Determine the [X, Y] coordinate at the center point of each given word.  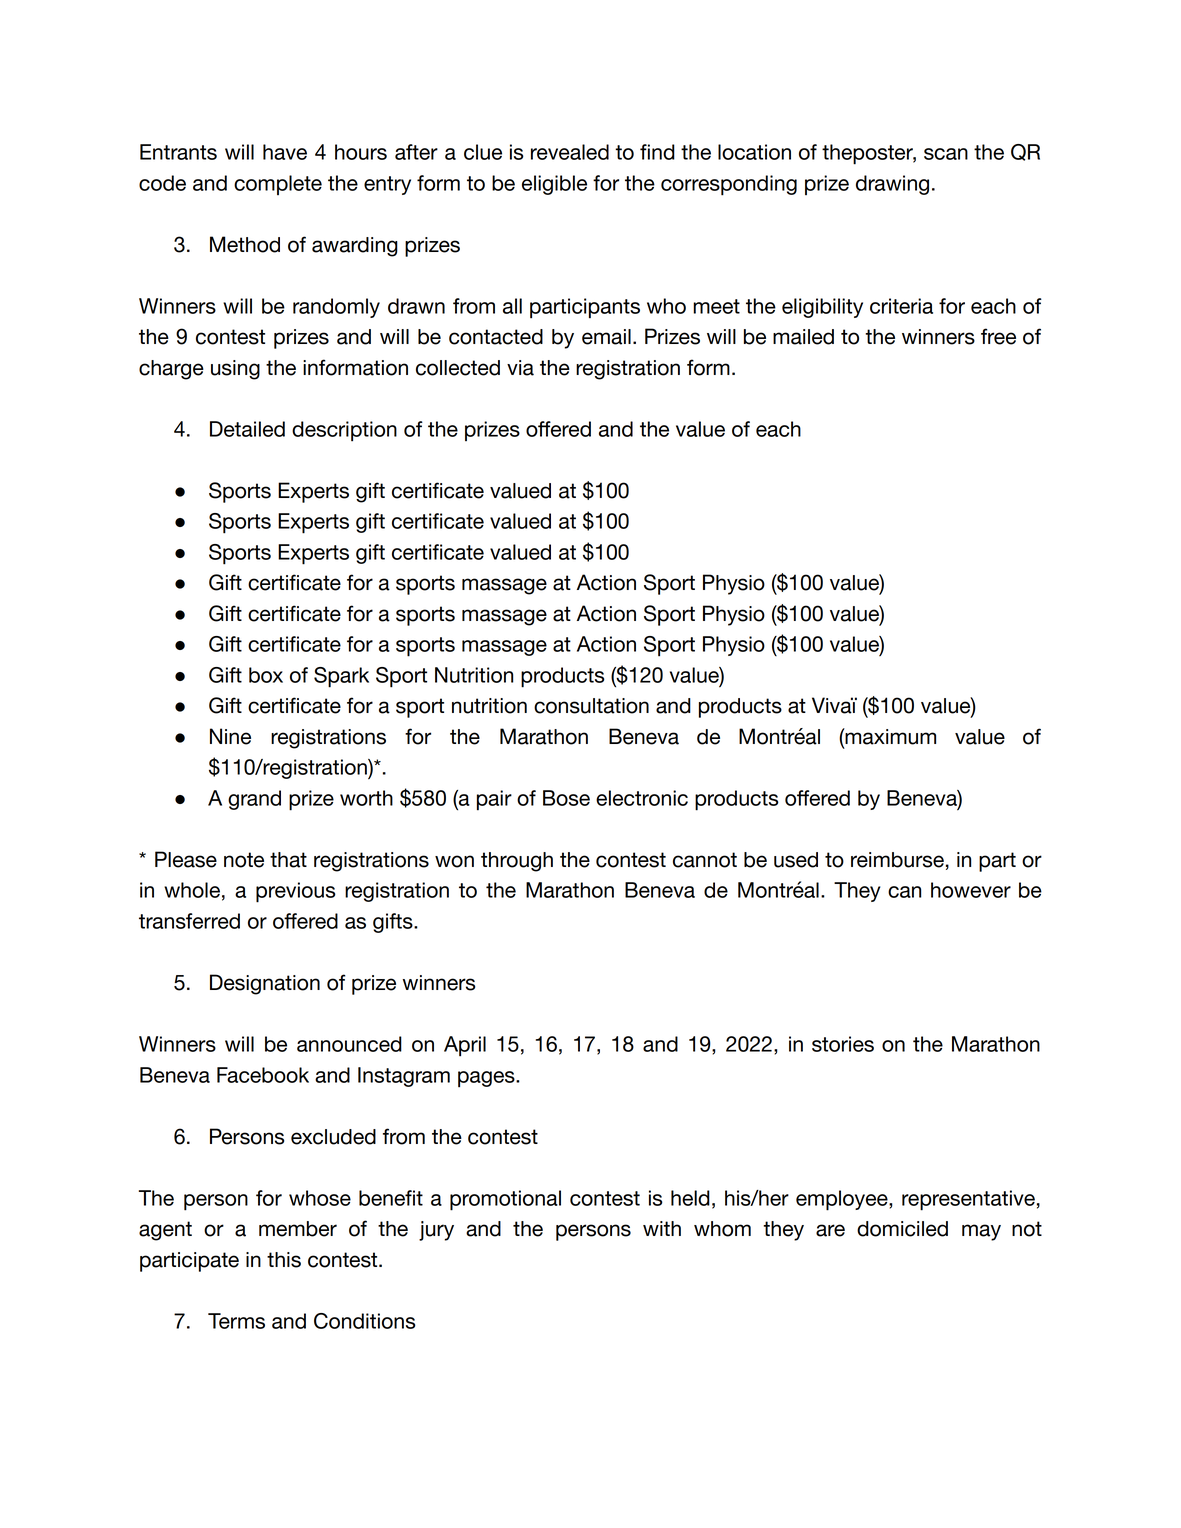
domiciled [902, 1229]
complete [278, 185]
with [662, 1228]
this [284, 1260]
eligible [554, 185]
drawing [892, 185]
